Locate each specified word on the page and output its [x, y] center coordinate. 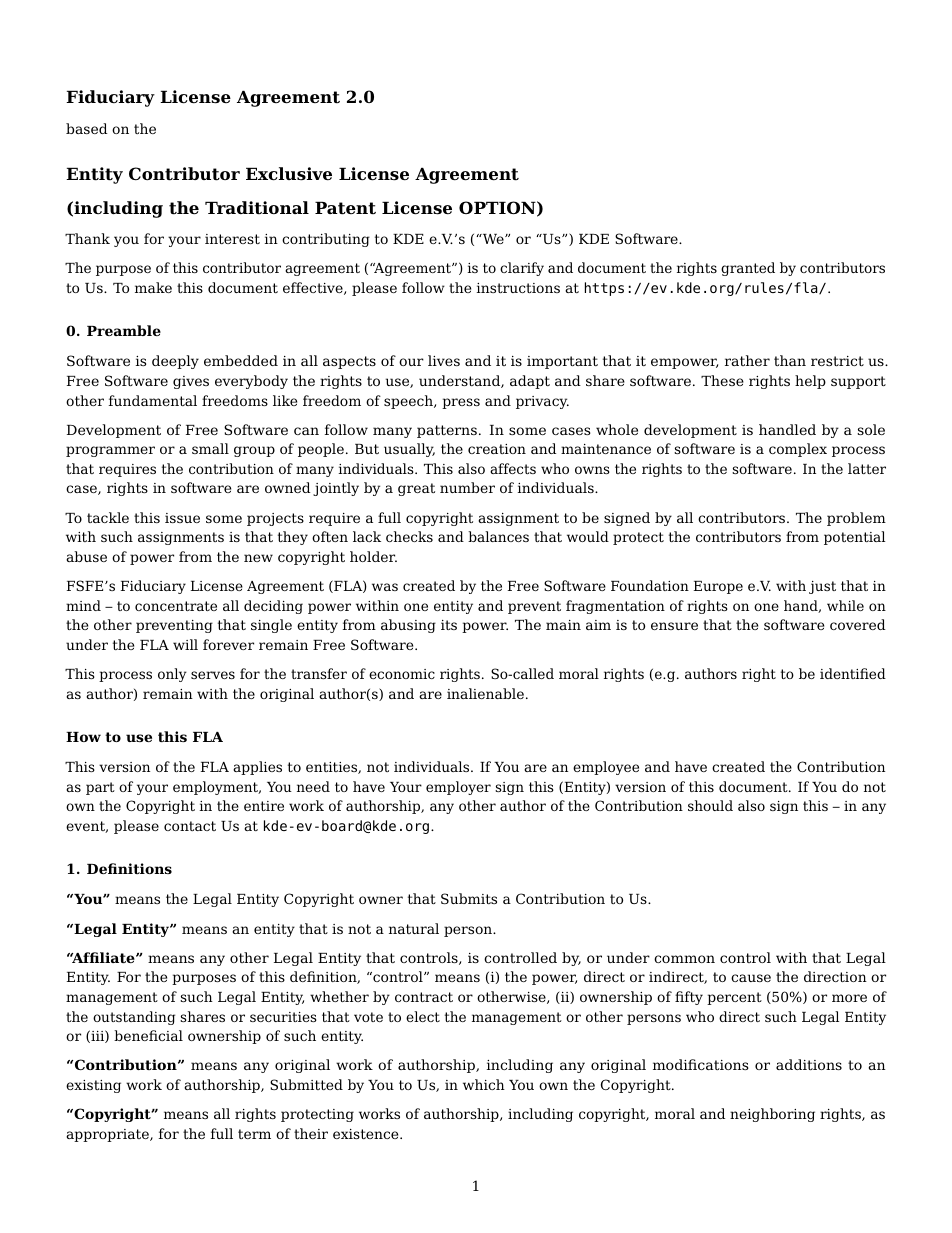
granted [748, 269]
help [810, 382]
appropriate [108, 1135]
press [461, 403]
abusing [408, 626]
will [185, 644]
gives [191, 382]
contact [190, 826]
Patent [345, 208]
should [710, 805]
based [87, 128]
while [845, 605]
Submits [469, 898]
